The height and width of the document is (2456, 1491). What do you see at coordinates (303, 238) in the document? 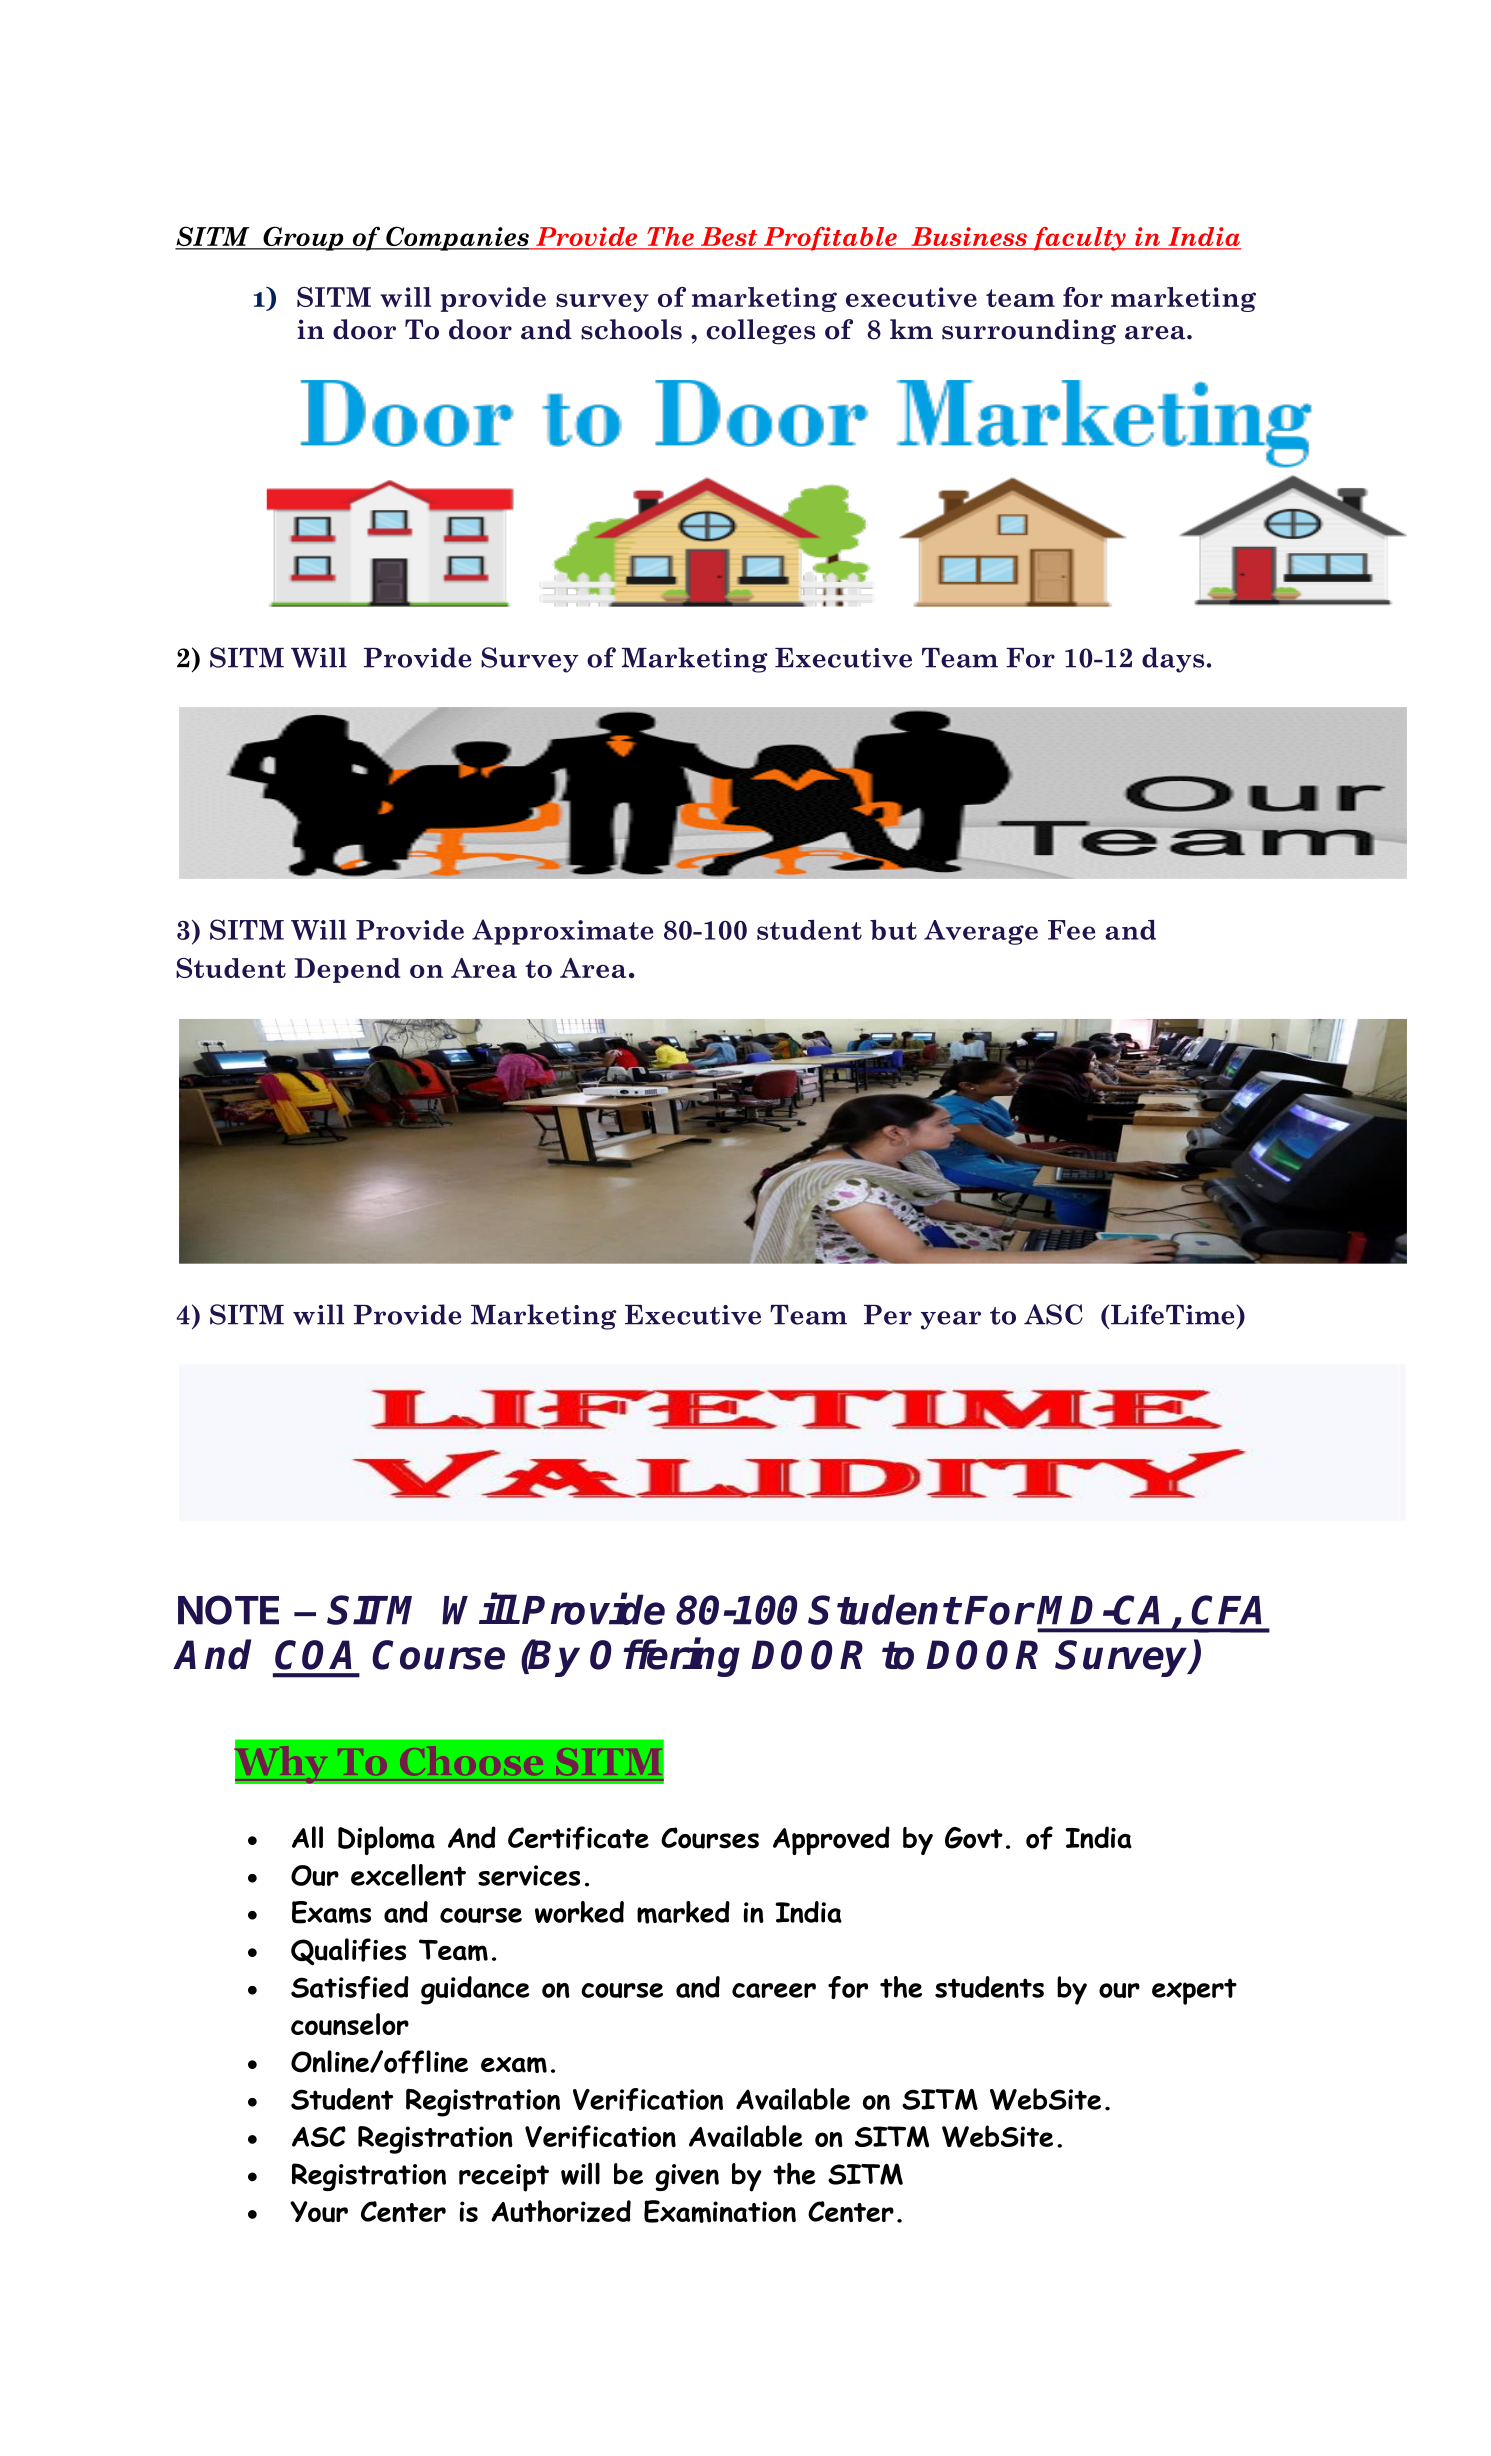
I see `Group` at bounding box center [303, 238].
